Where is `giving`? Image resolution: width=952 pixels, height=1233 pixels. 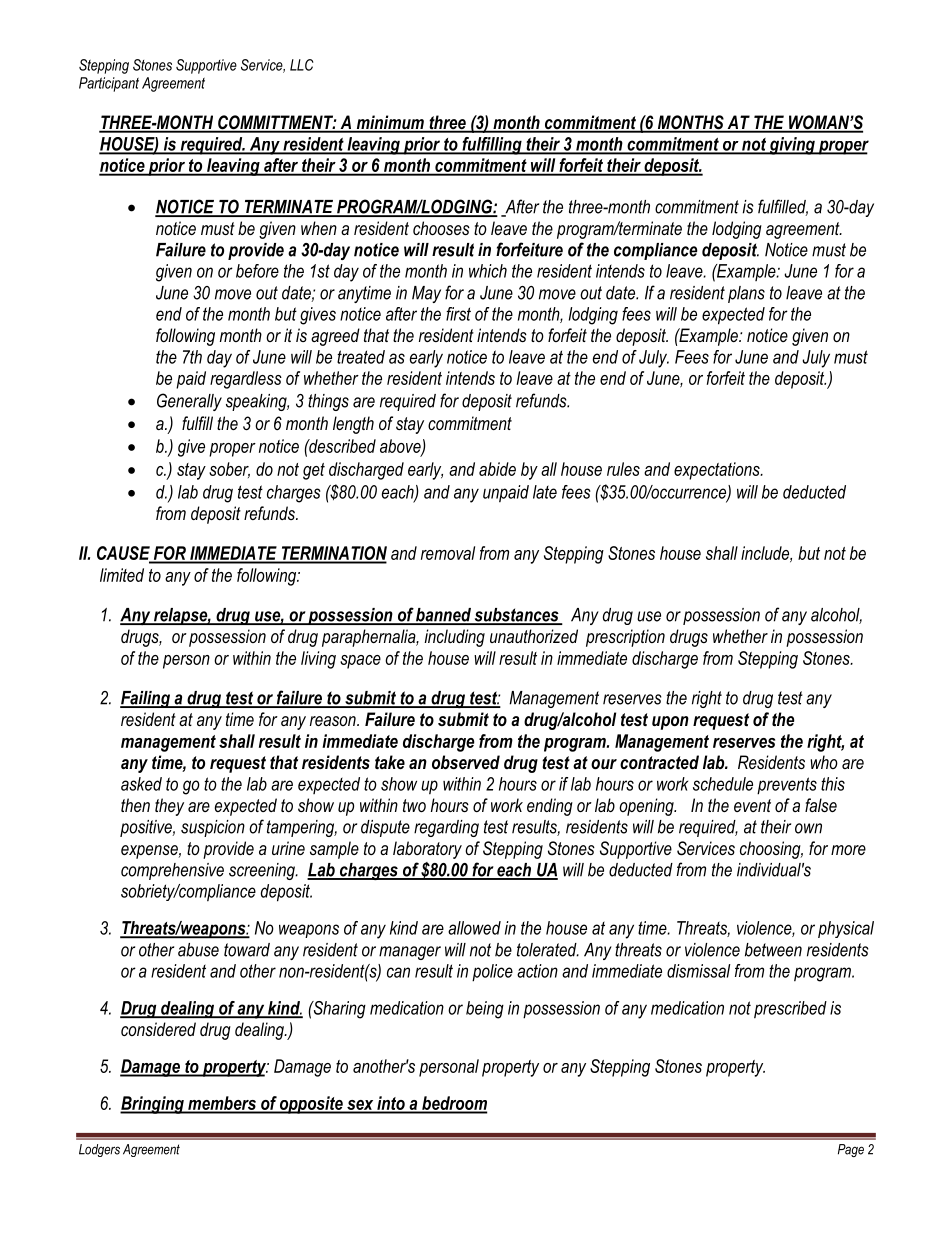 giving is located at coordinates (792, 146).
